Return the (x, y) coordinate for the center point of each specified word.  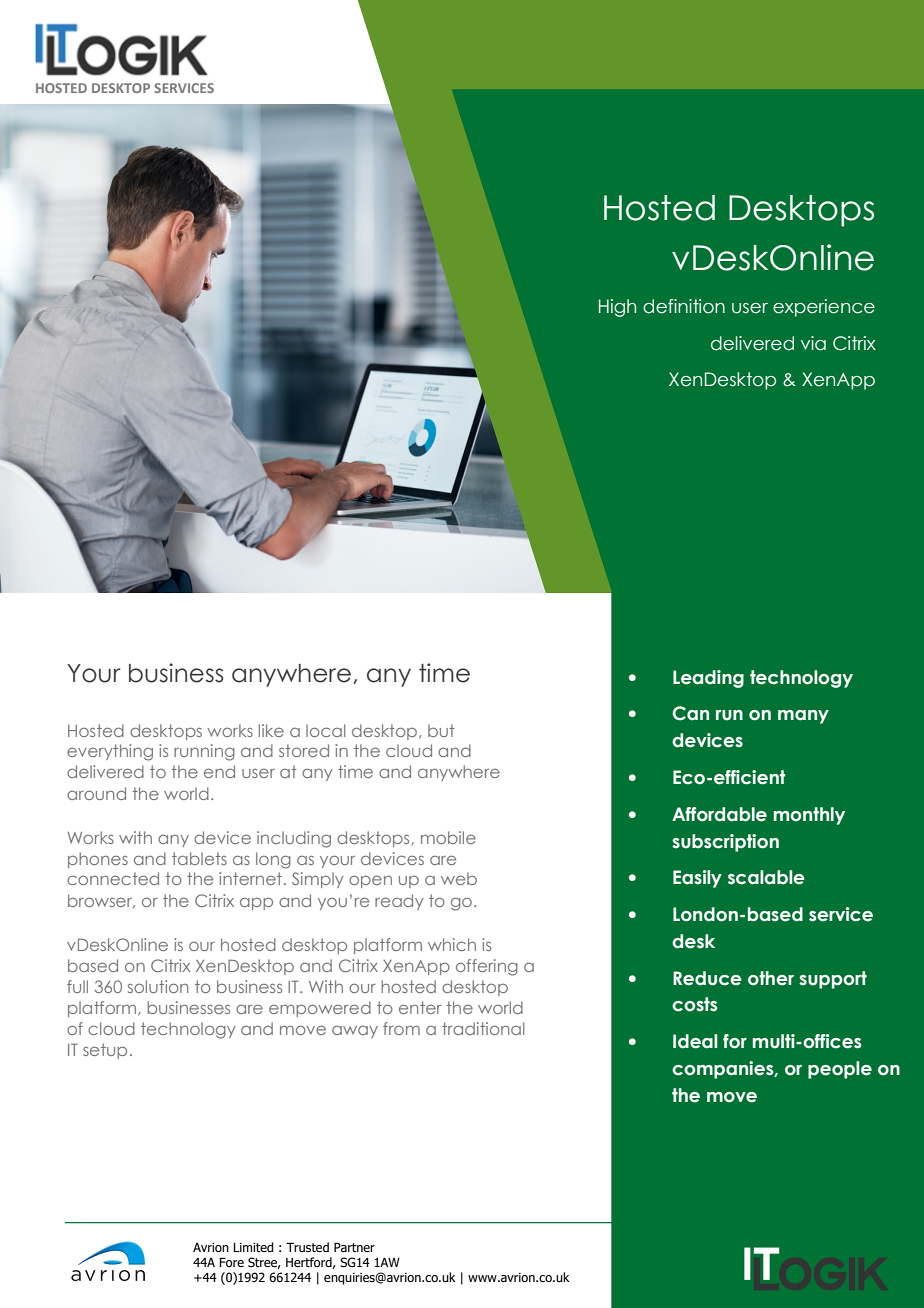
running (204, 752)
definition (684, 306)
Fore (231, 1262)
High (617, 308)
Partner (354, 1247)
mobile (448, 837)
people (840, 1070)
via (813, 343)
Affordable (719, 814)
